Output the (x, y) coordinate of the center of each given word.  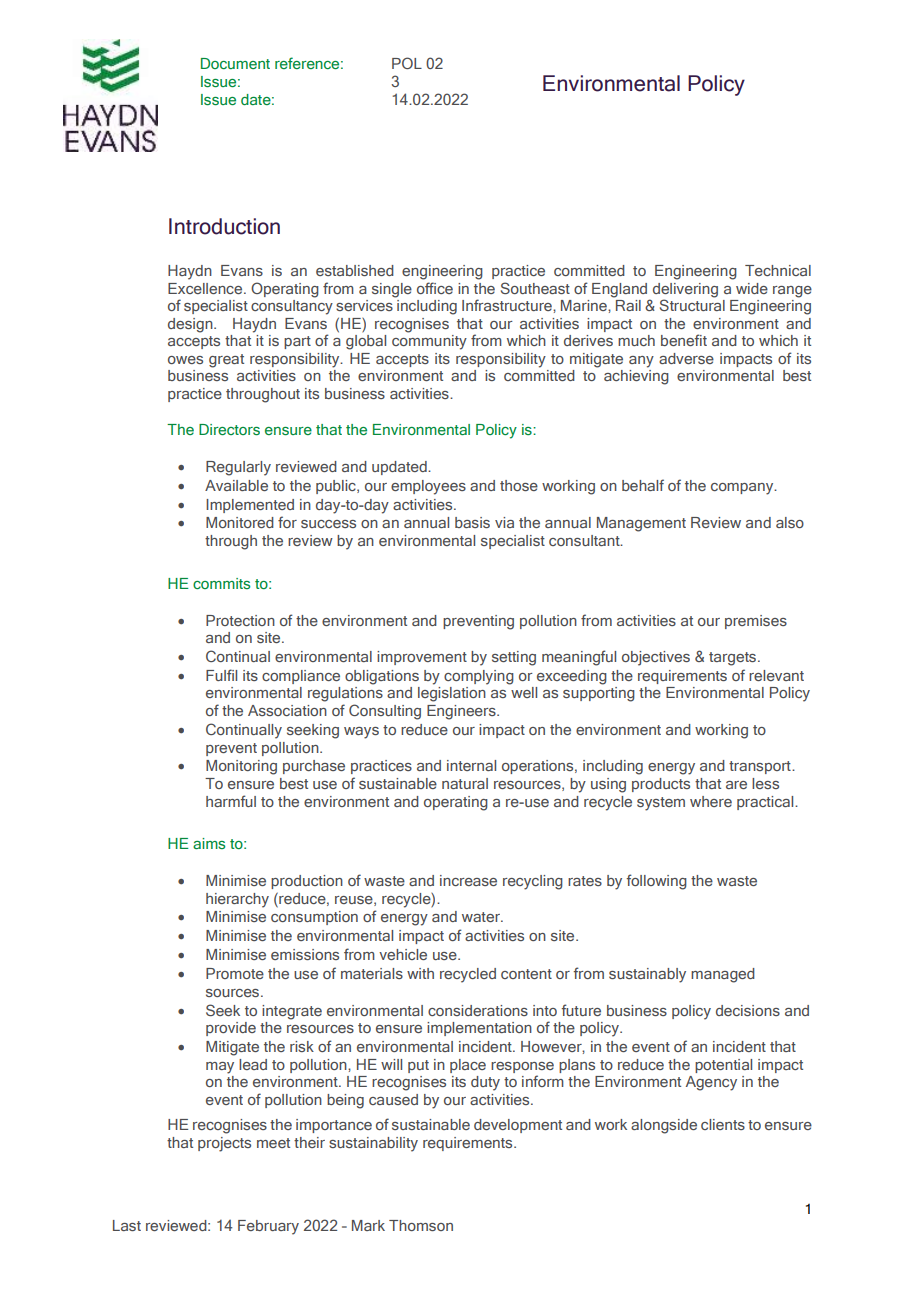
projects (224, 1144)
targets (734, 659)
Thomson (421, 1225)
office (435, 288)
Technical (778, 270)
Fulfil (221, 675)
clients (723, 1124)
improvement (422, 658)
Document (235, 63)
